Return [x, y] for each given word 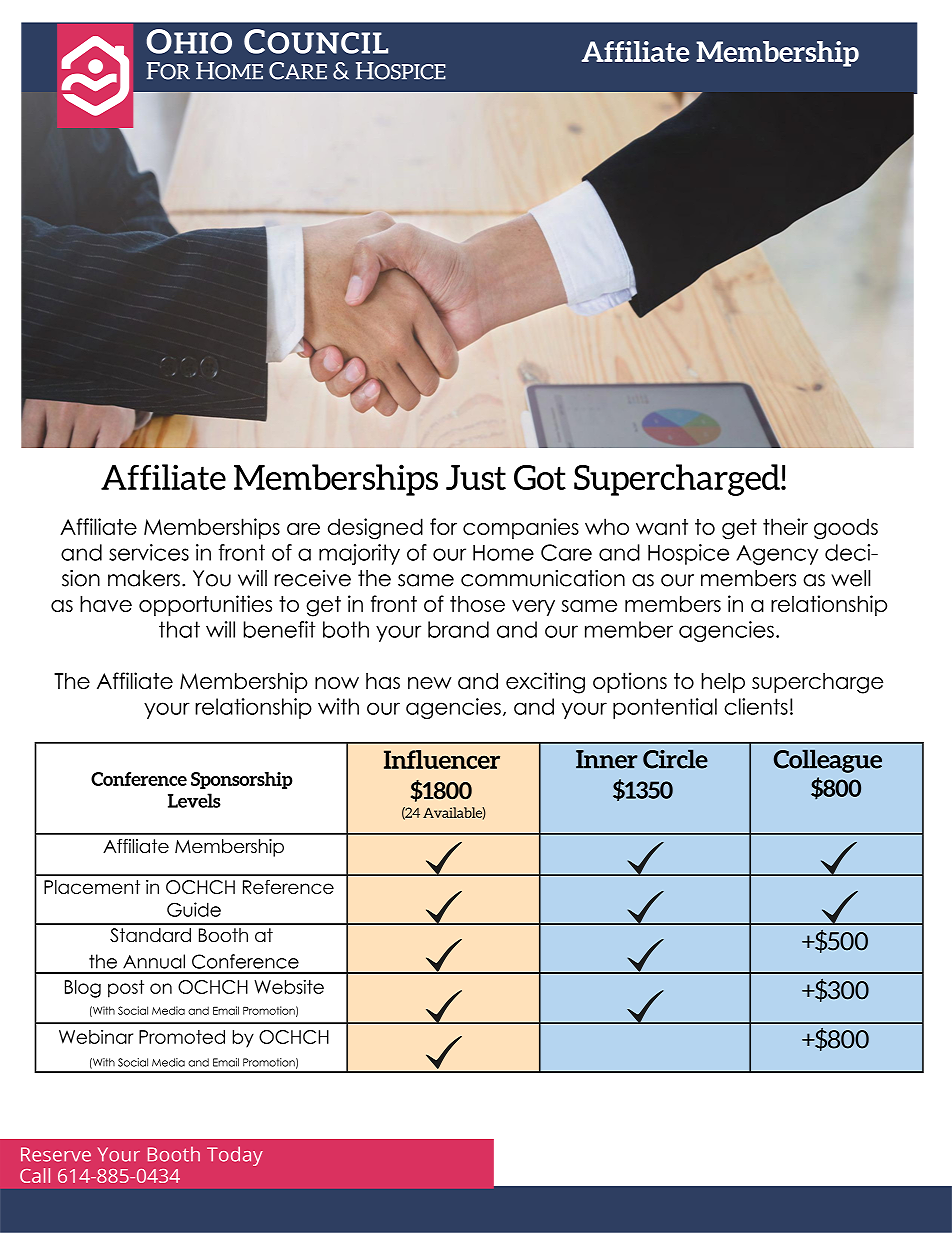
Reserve [56, 1154]
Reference [288, 887]
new [430, 683]
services [149, 552]
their [785, 526]
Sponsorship [242, 780]
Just [476, 477]
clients [756, 706]
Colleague [828, 761]
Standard [150, 935]
